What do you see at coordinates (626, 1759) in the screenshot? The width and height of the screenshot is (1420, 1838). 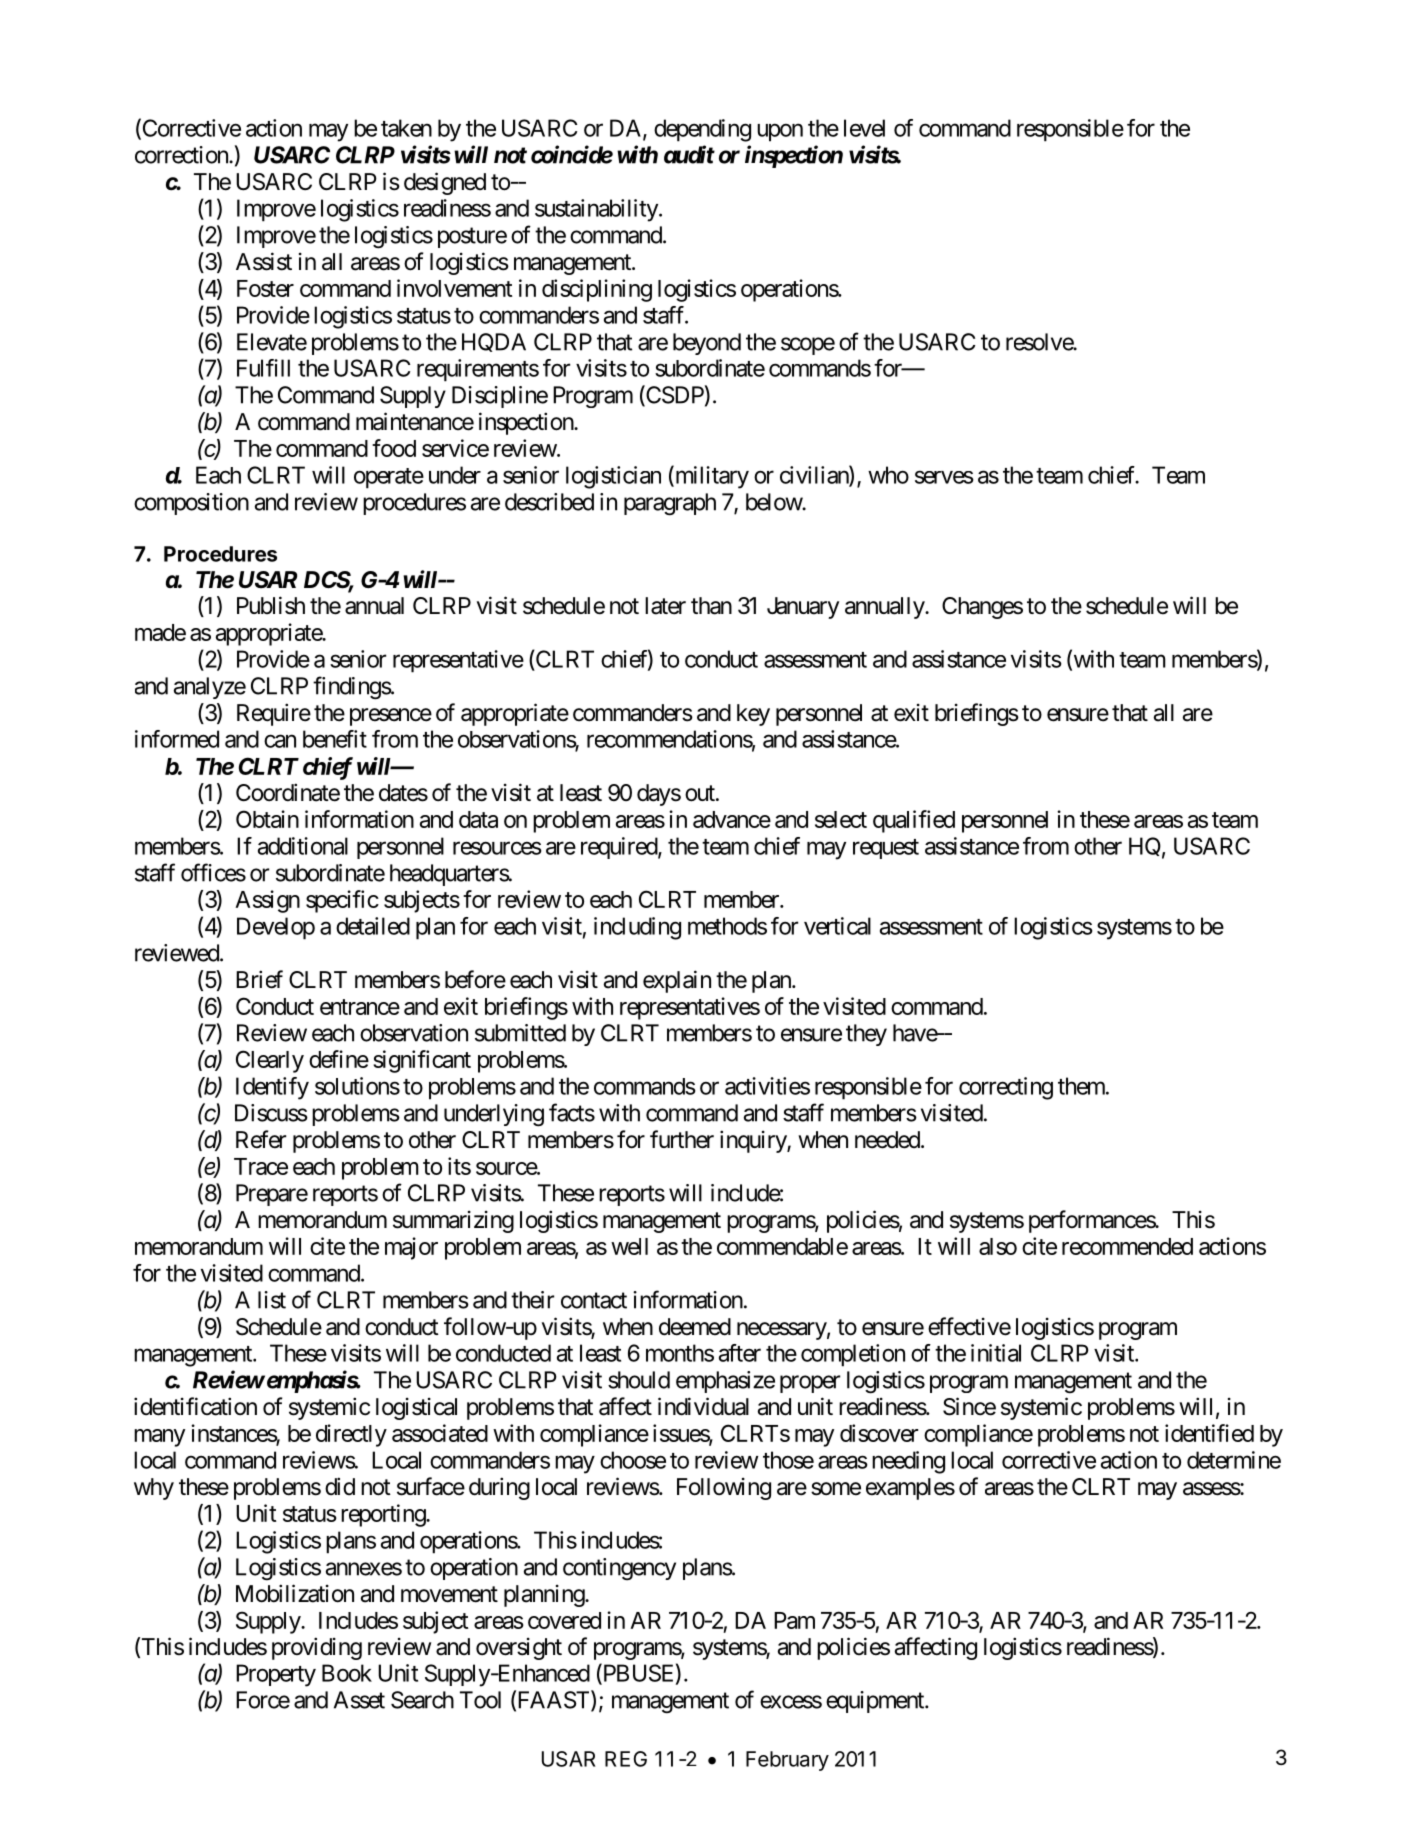 I see `REG` at bounding box center [626, 1759].
